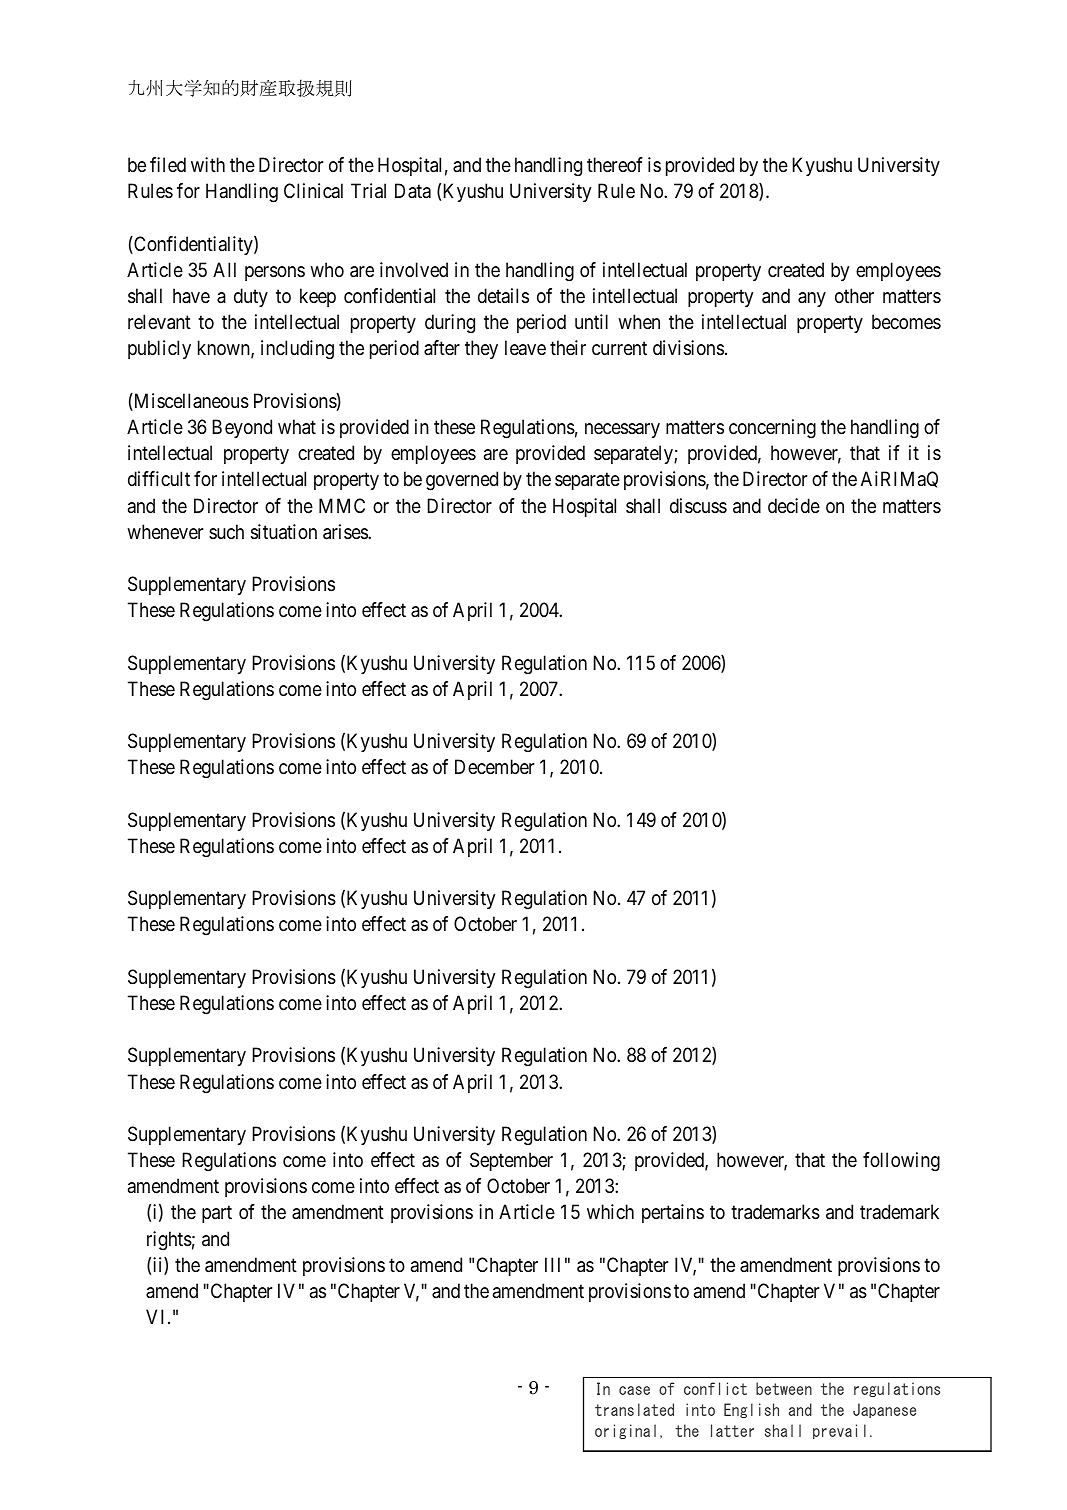 The height and width of the image is (1510, 1067). I want to click on arises, so click(346, 532).
